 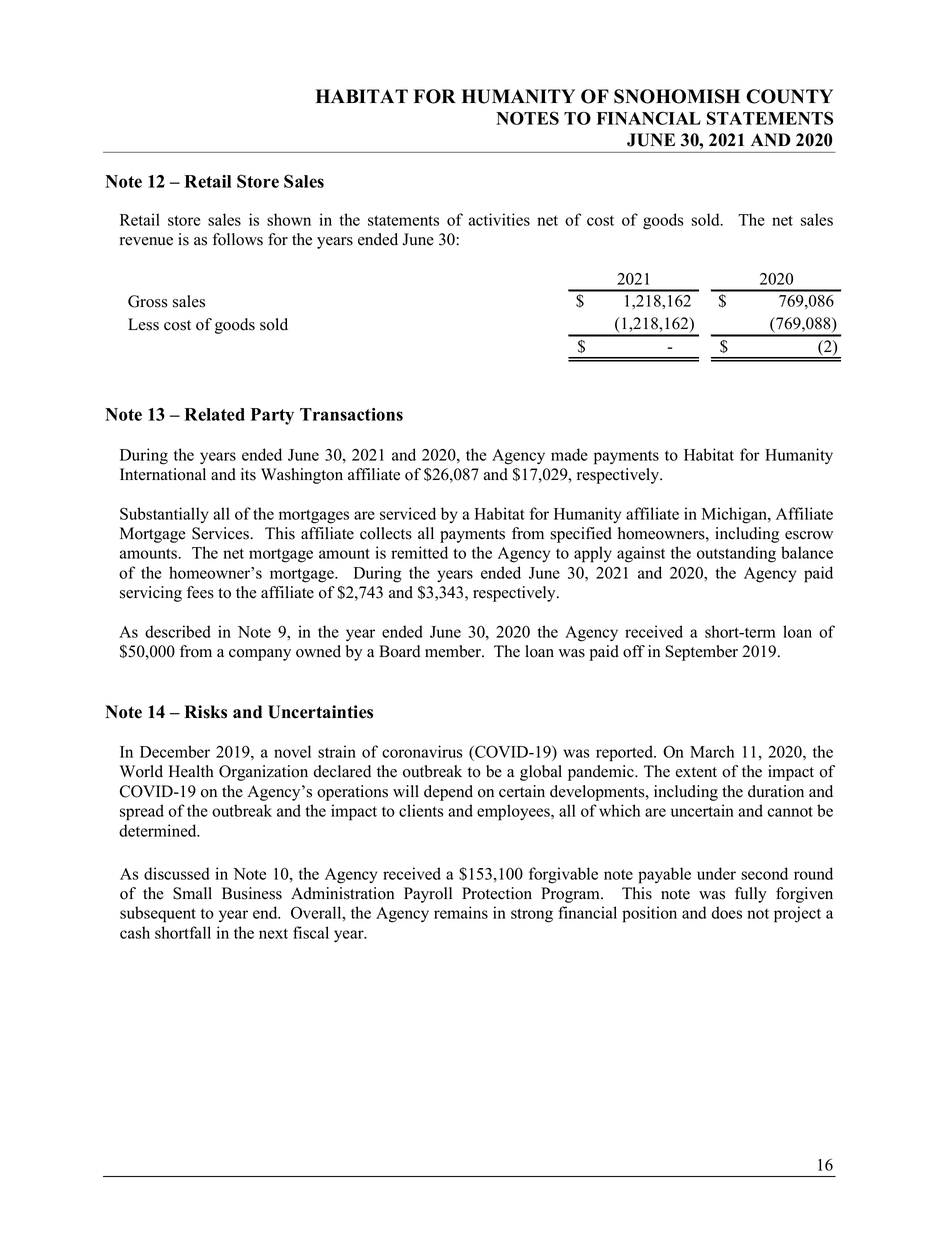 I want to click on Michigan, so click(x=735, y=515).
